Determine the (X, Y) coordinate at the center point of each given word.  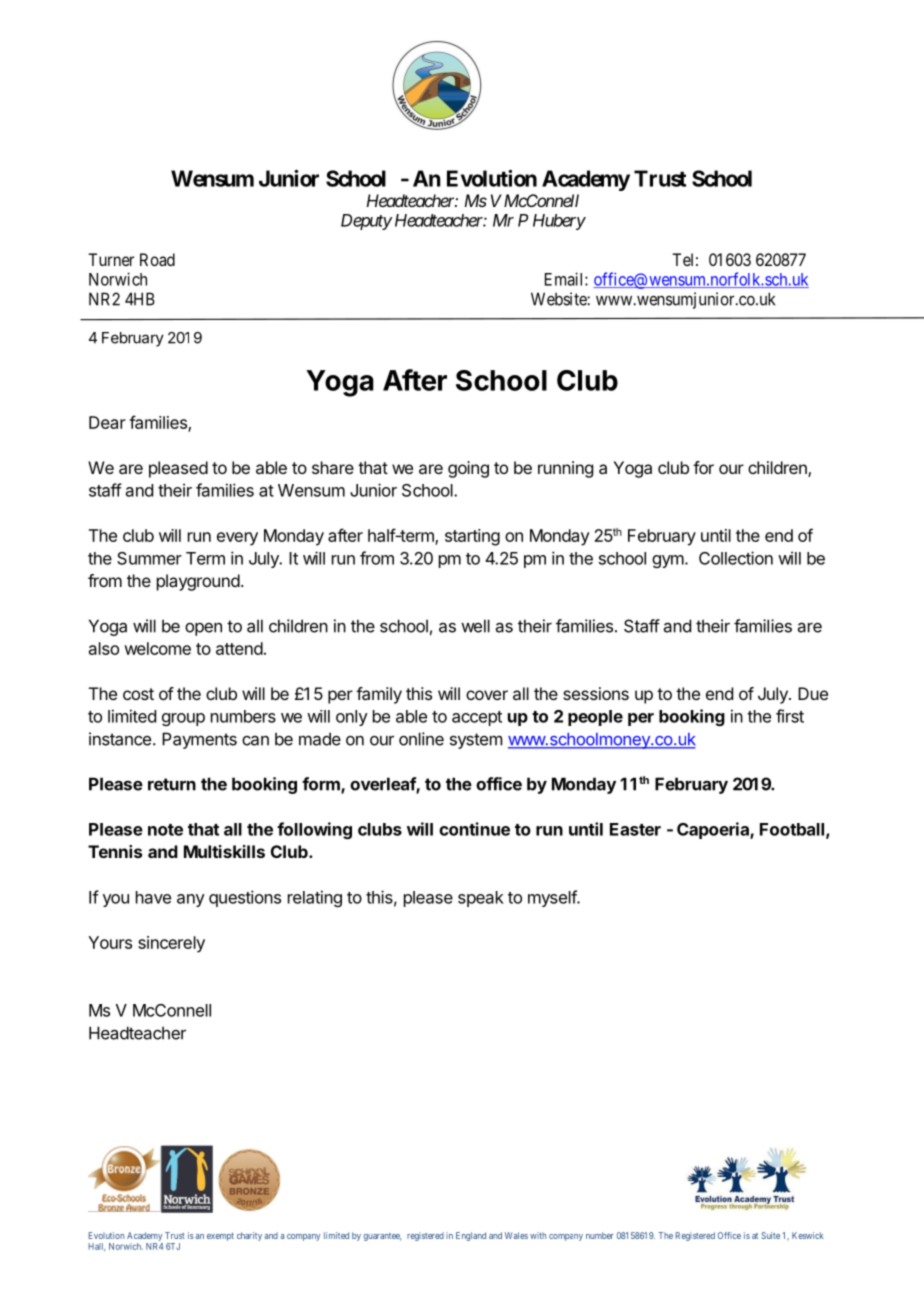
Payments (199, 740)
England (471, 1236)
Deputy (366, 222)
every (237, 539)
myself (553, 898)
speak (481, 899)
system (476, 741)
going (468, 469)
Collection (736, 558)
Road (157, 259)
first (790, 716)
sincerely (171, 944)
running (565, 469)
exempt (220, 1237)
